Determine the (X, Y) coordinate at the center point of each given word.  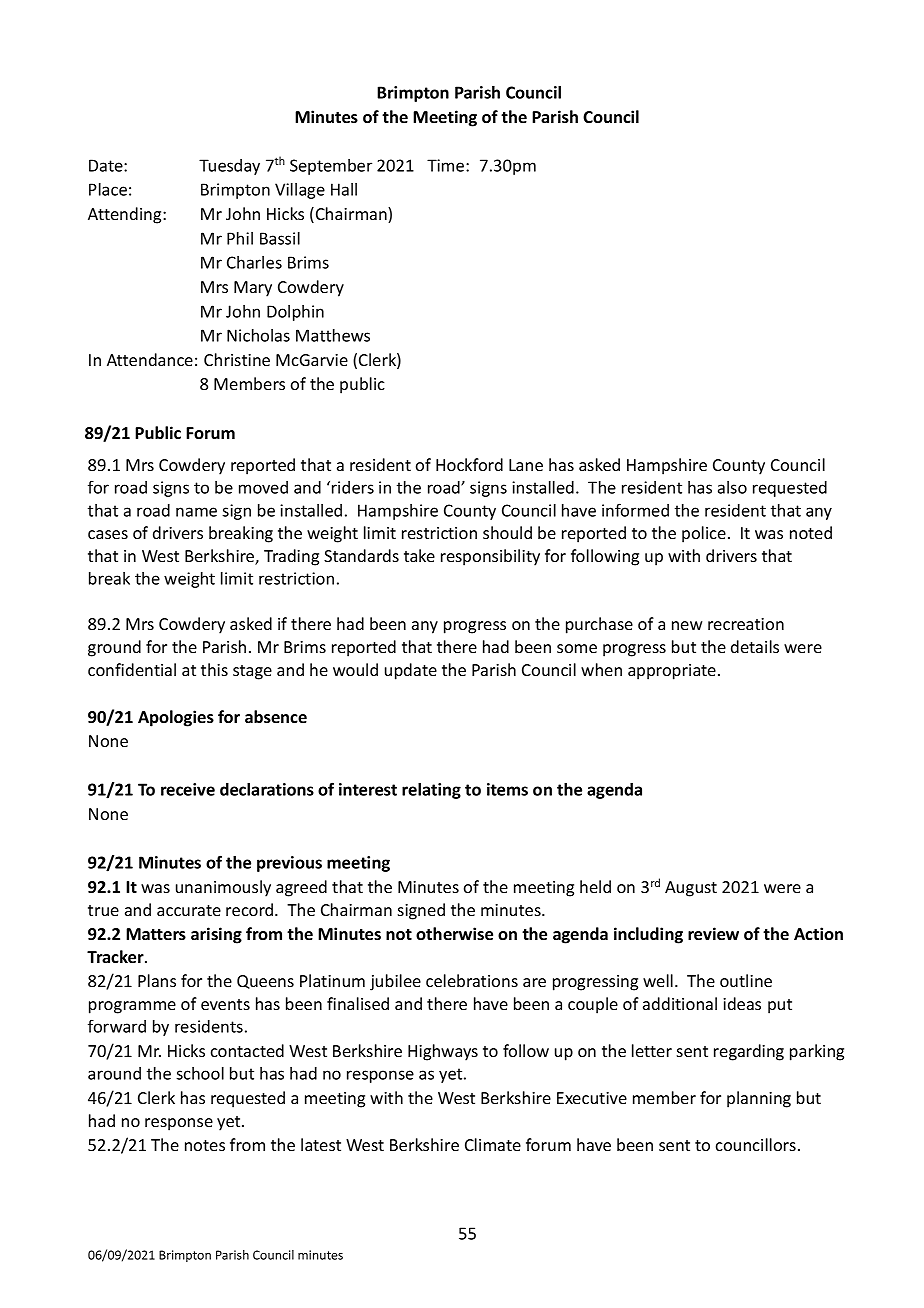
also (732, 487)
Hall (344, 189)
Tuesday (229, 167)
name (196, 512)
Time (447, 165)
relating (431, 791)
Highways (443, 1052)
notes (205, 1145)
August (691, 889)
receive (188, 789)
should (507, 532)
